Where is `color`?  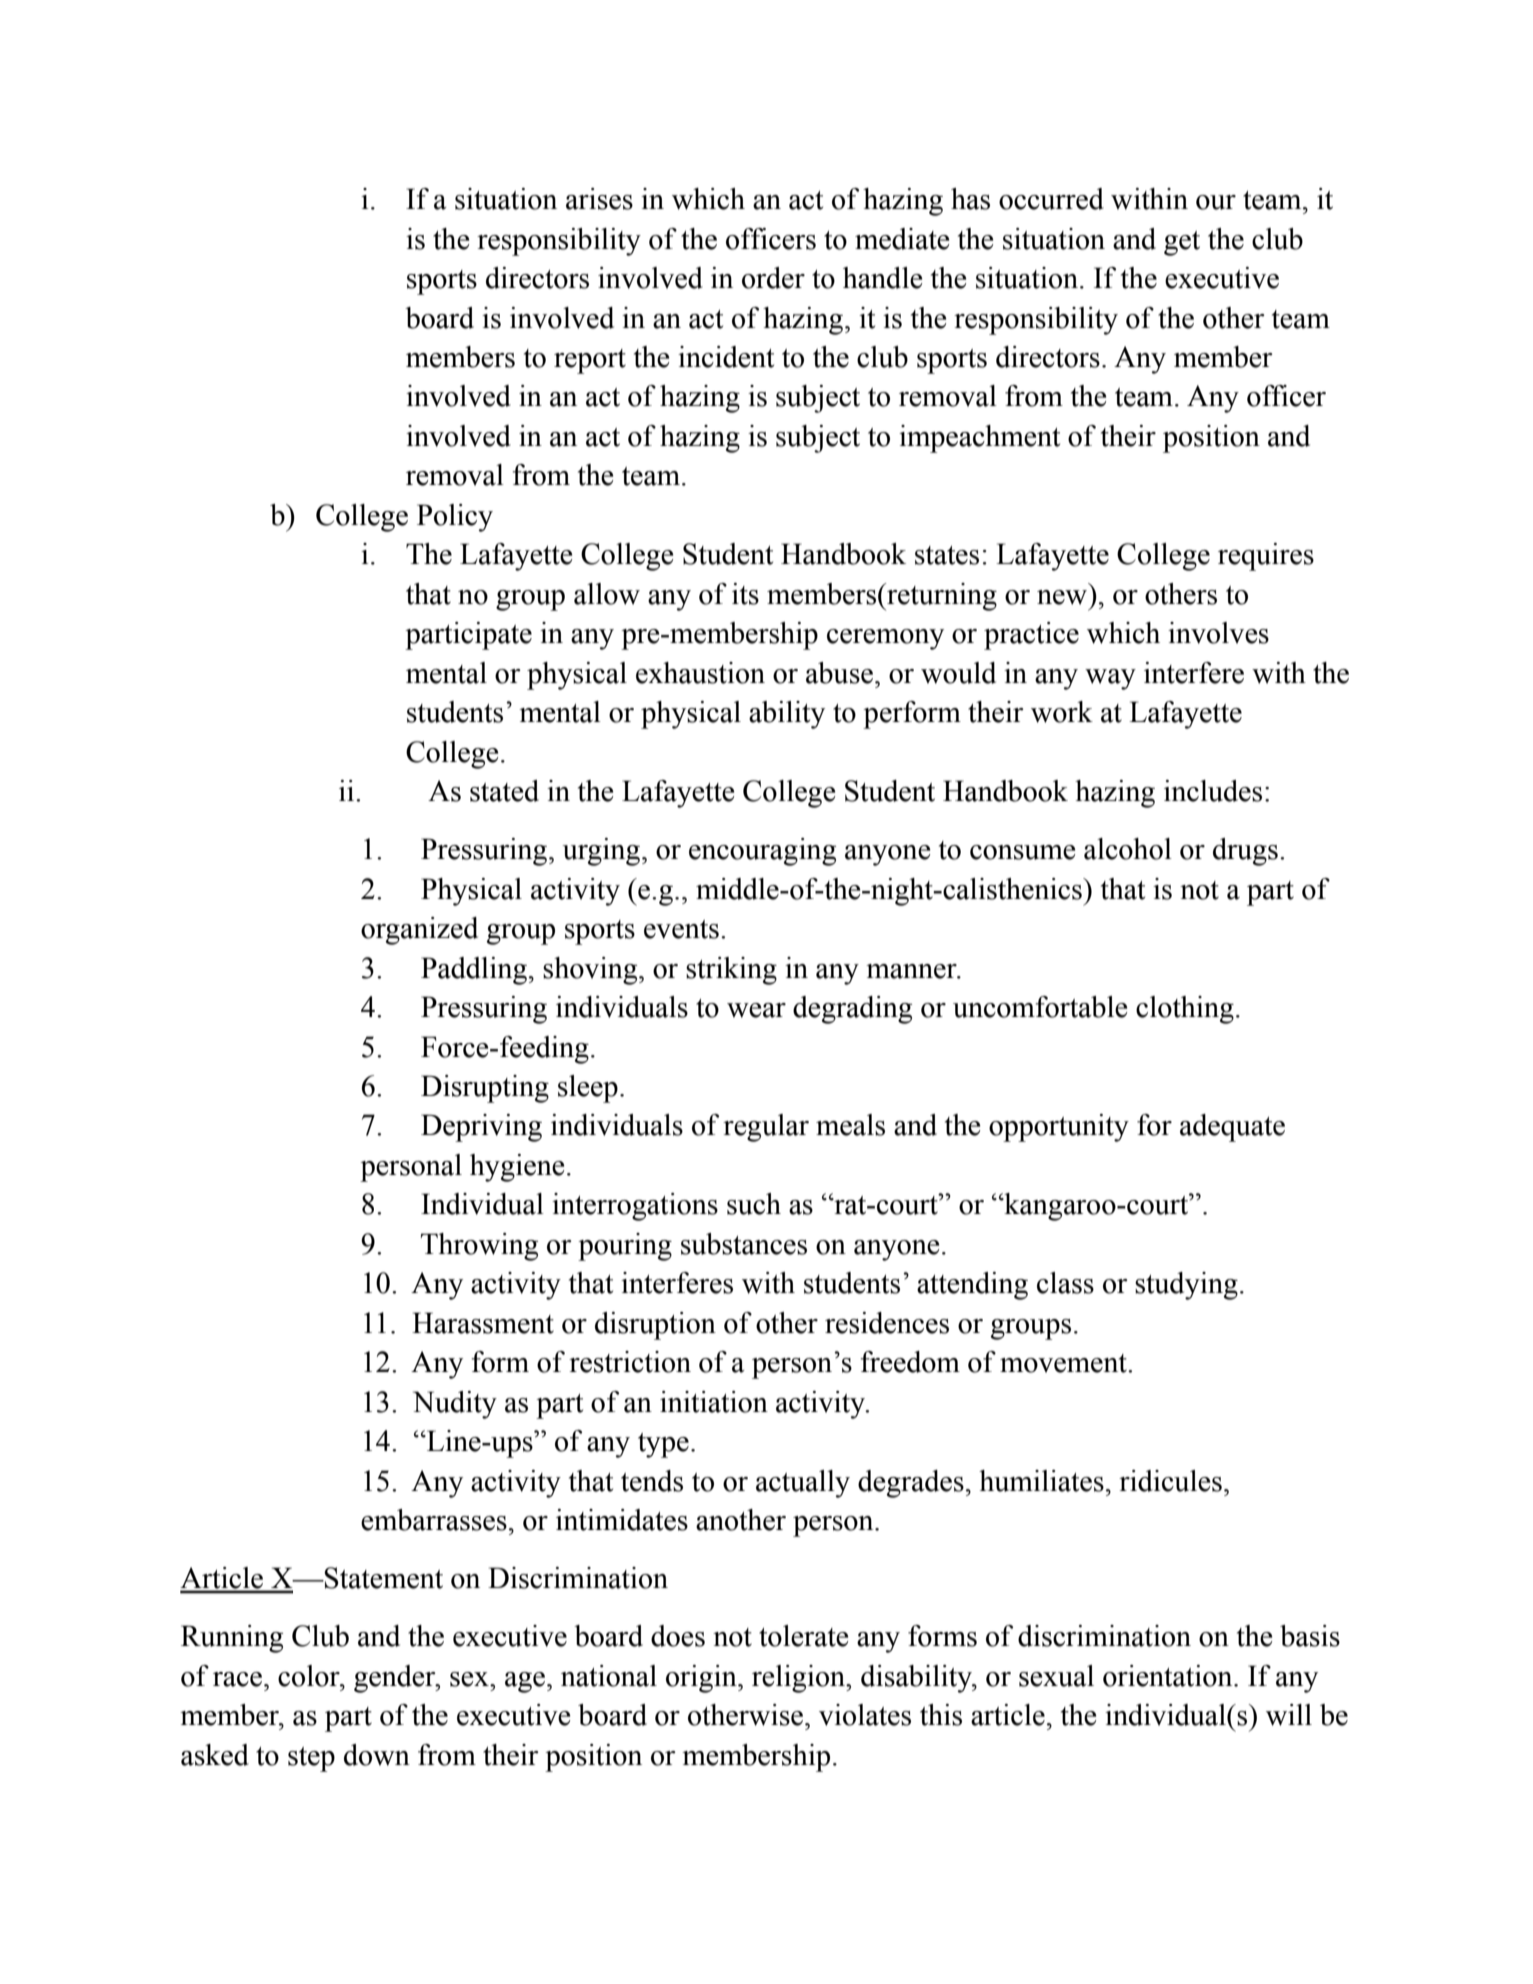
color is located at coordinates (310, 1676).
